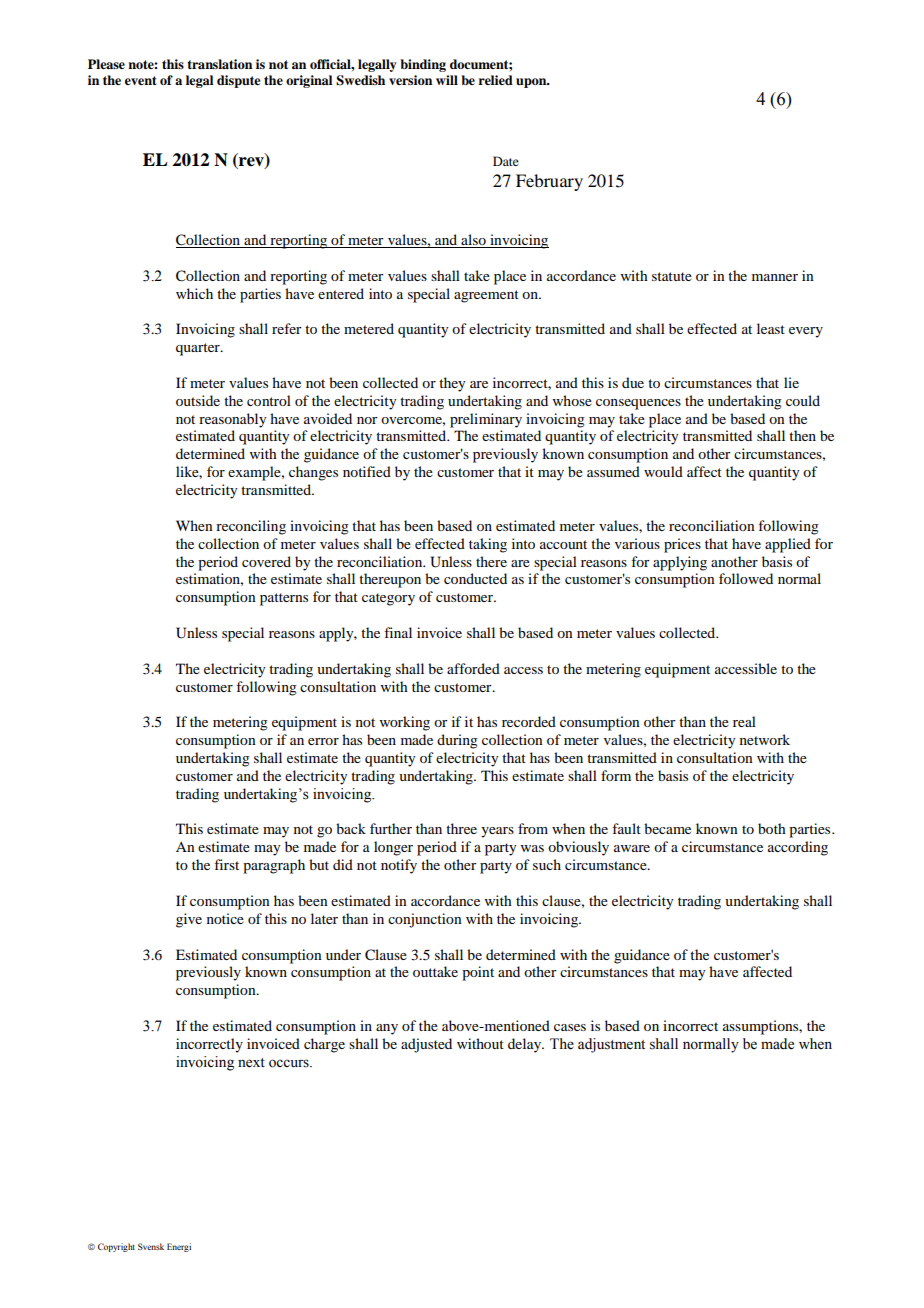  What do you see at coordinates (461, 828) in the screenshot?
I see `three` at bounding box center [461, 828].
